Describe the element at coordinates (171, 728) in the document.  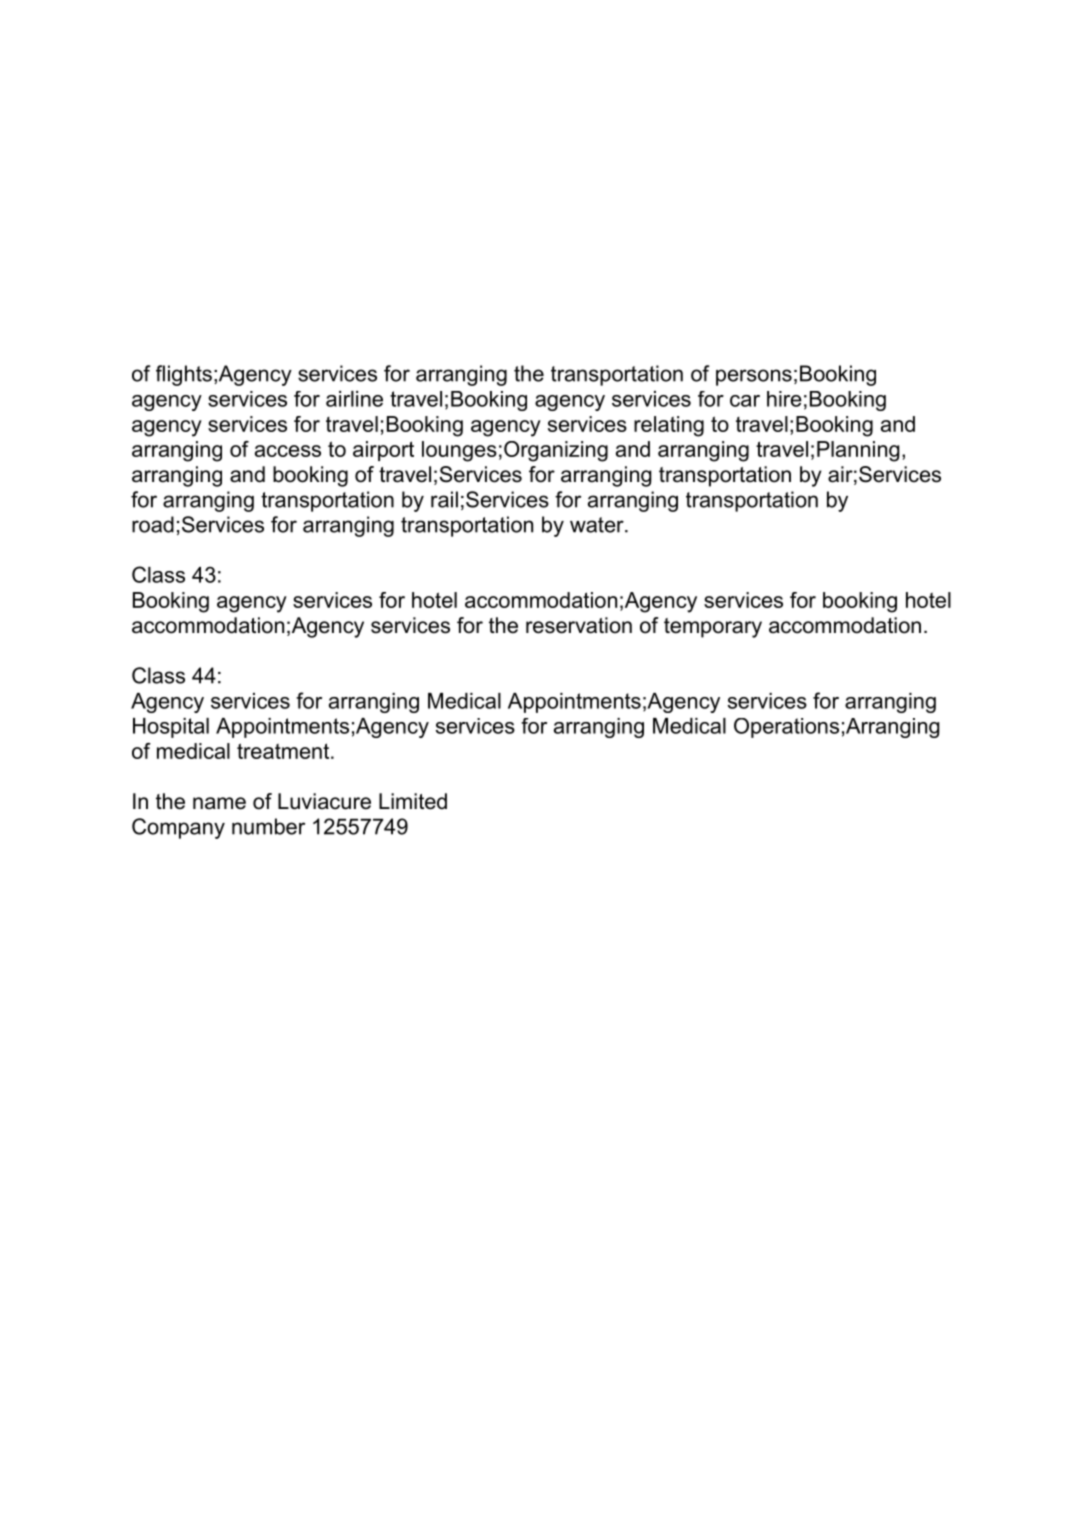
I see `Hospital` at that location.
